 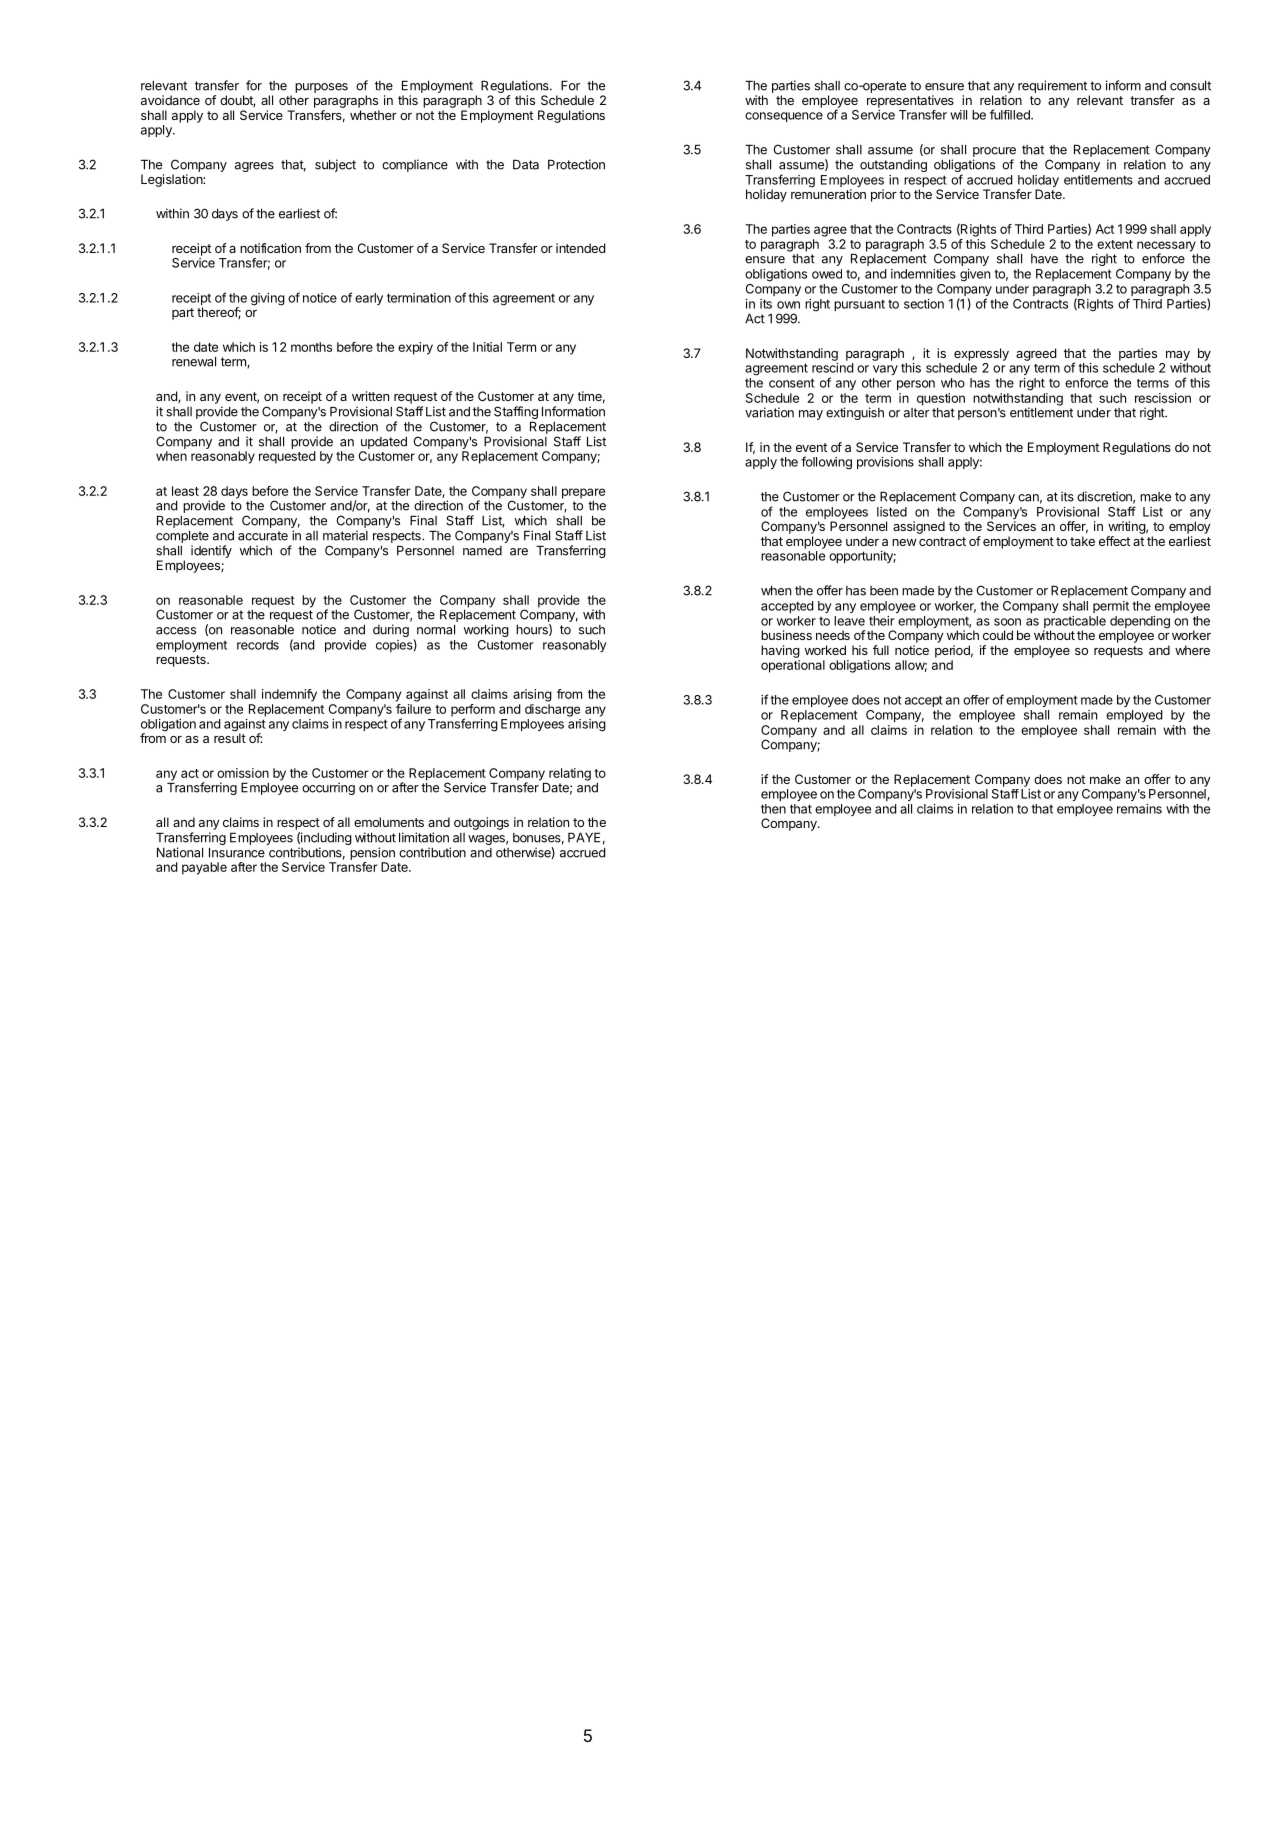 What do you see at coordinates (786, 635) in the screenshot?
I see `business` at bounding box center [786, 635].
